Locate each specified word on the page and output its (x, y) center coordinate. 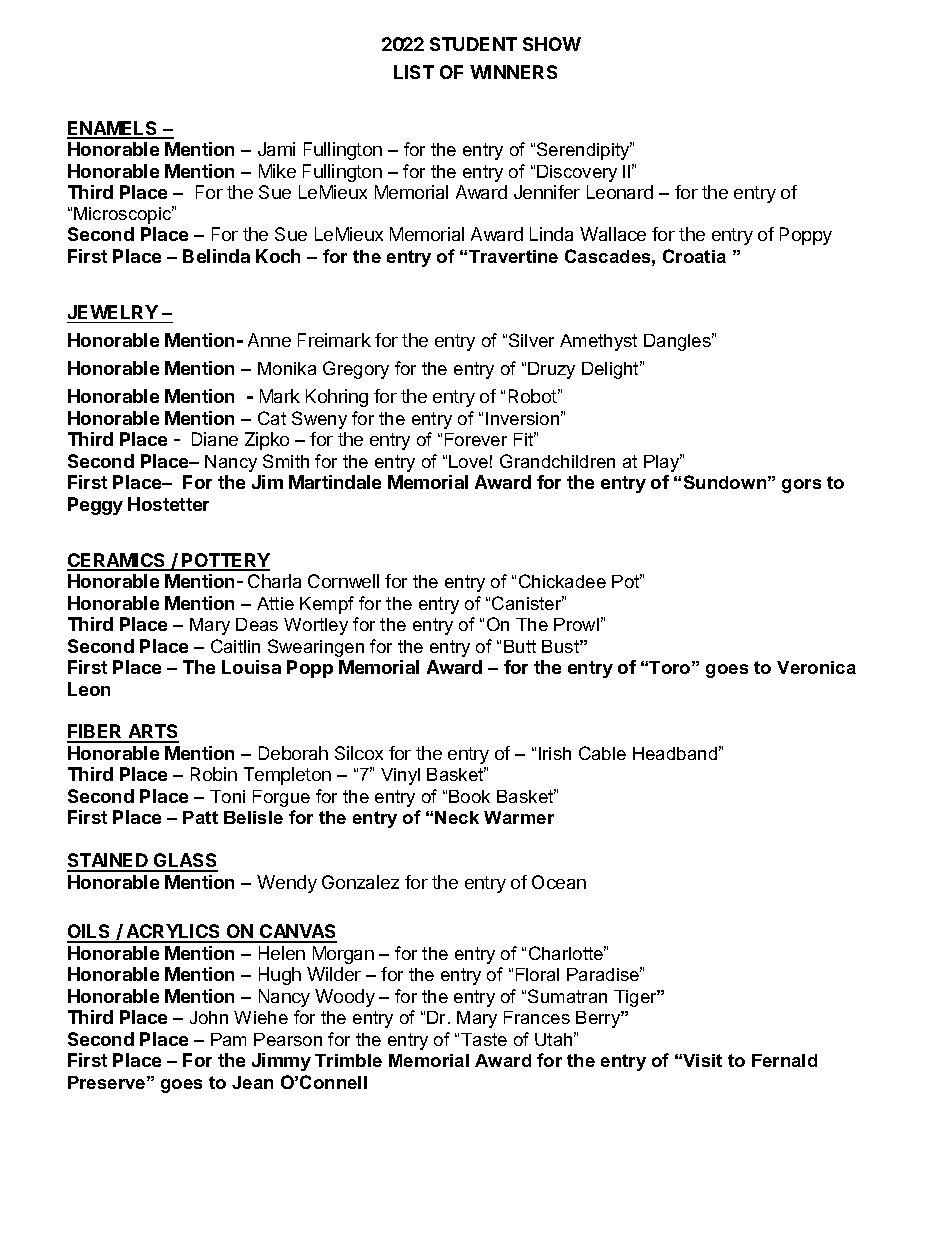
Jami (276, 149)
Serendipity (584, 151)
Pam (228, 1039)
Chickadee (562, 581)
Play (663, 463)
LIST (414, 72)
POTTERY (225, 561)
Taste (484, 1039)
